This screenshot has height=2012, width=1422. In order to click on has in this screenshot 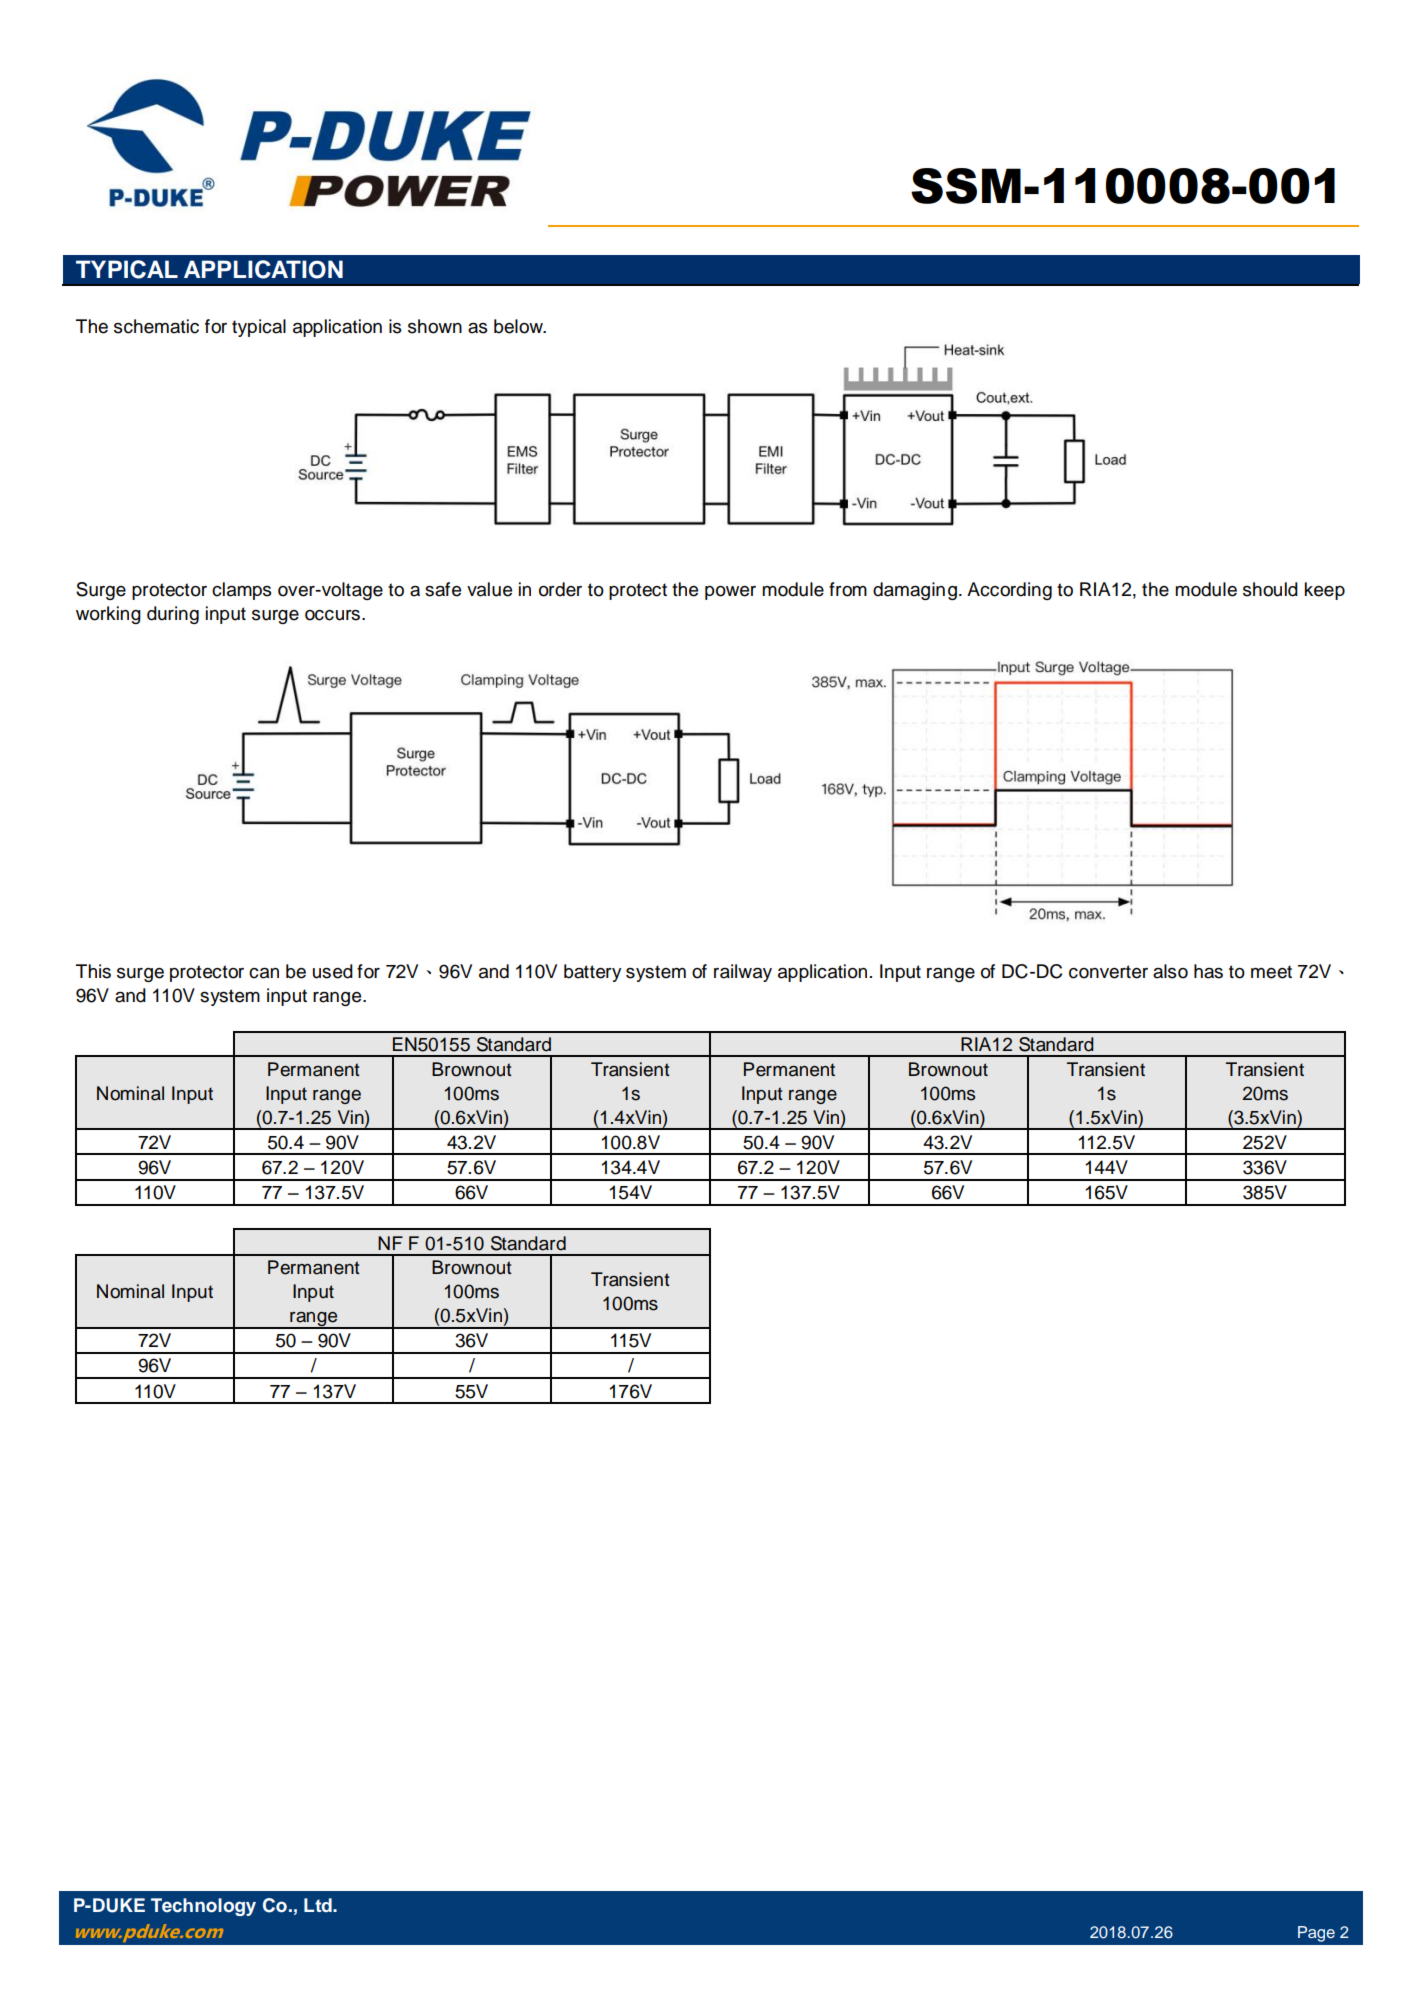, I will do `click(1208, 971)`.
